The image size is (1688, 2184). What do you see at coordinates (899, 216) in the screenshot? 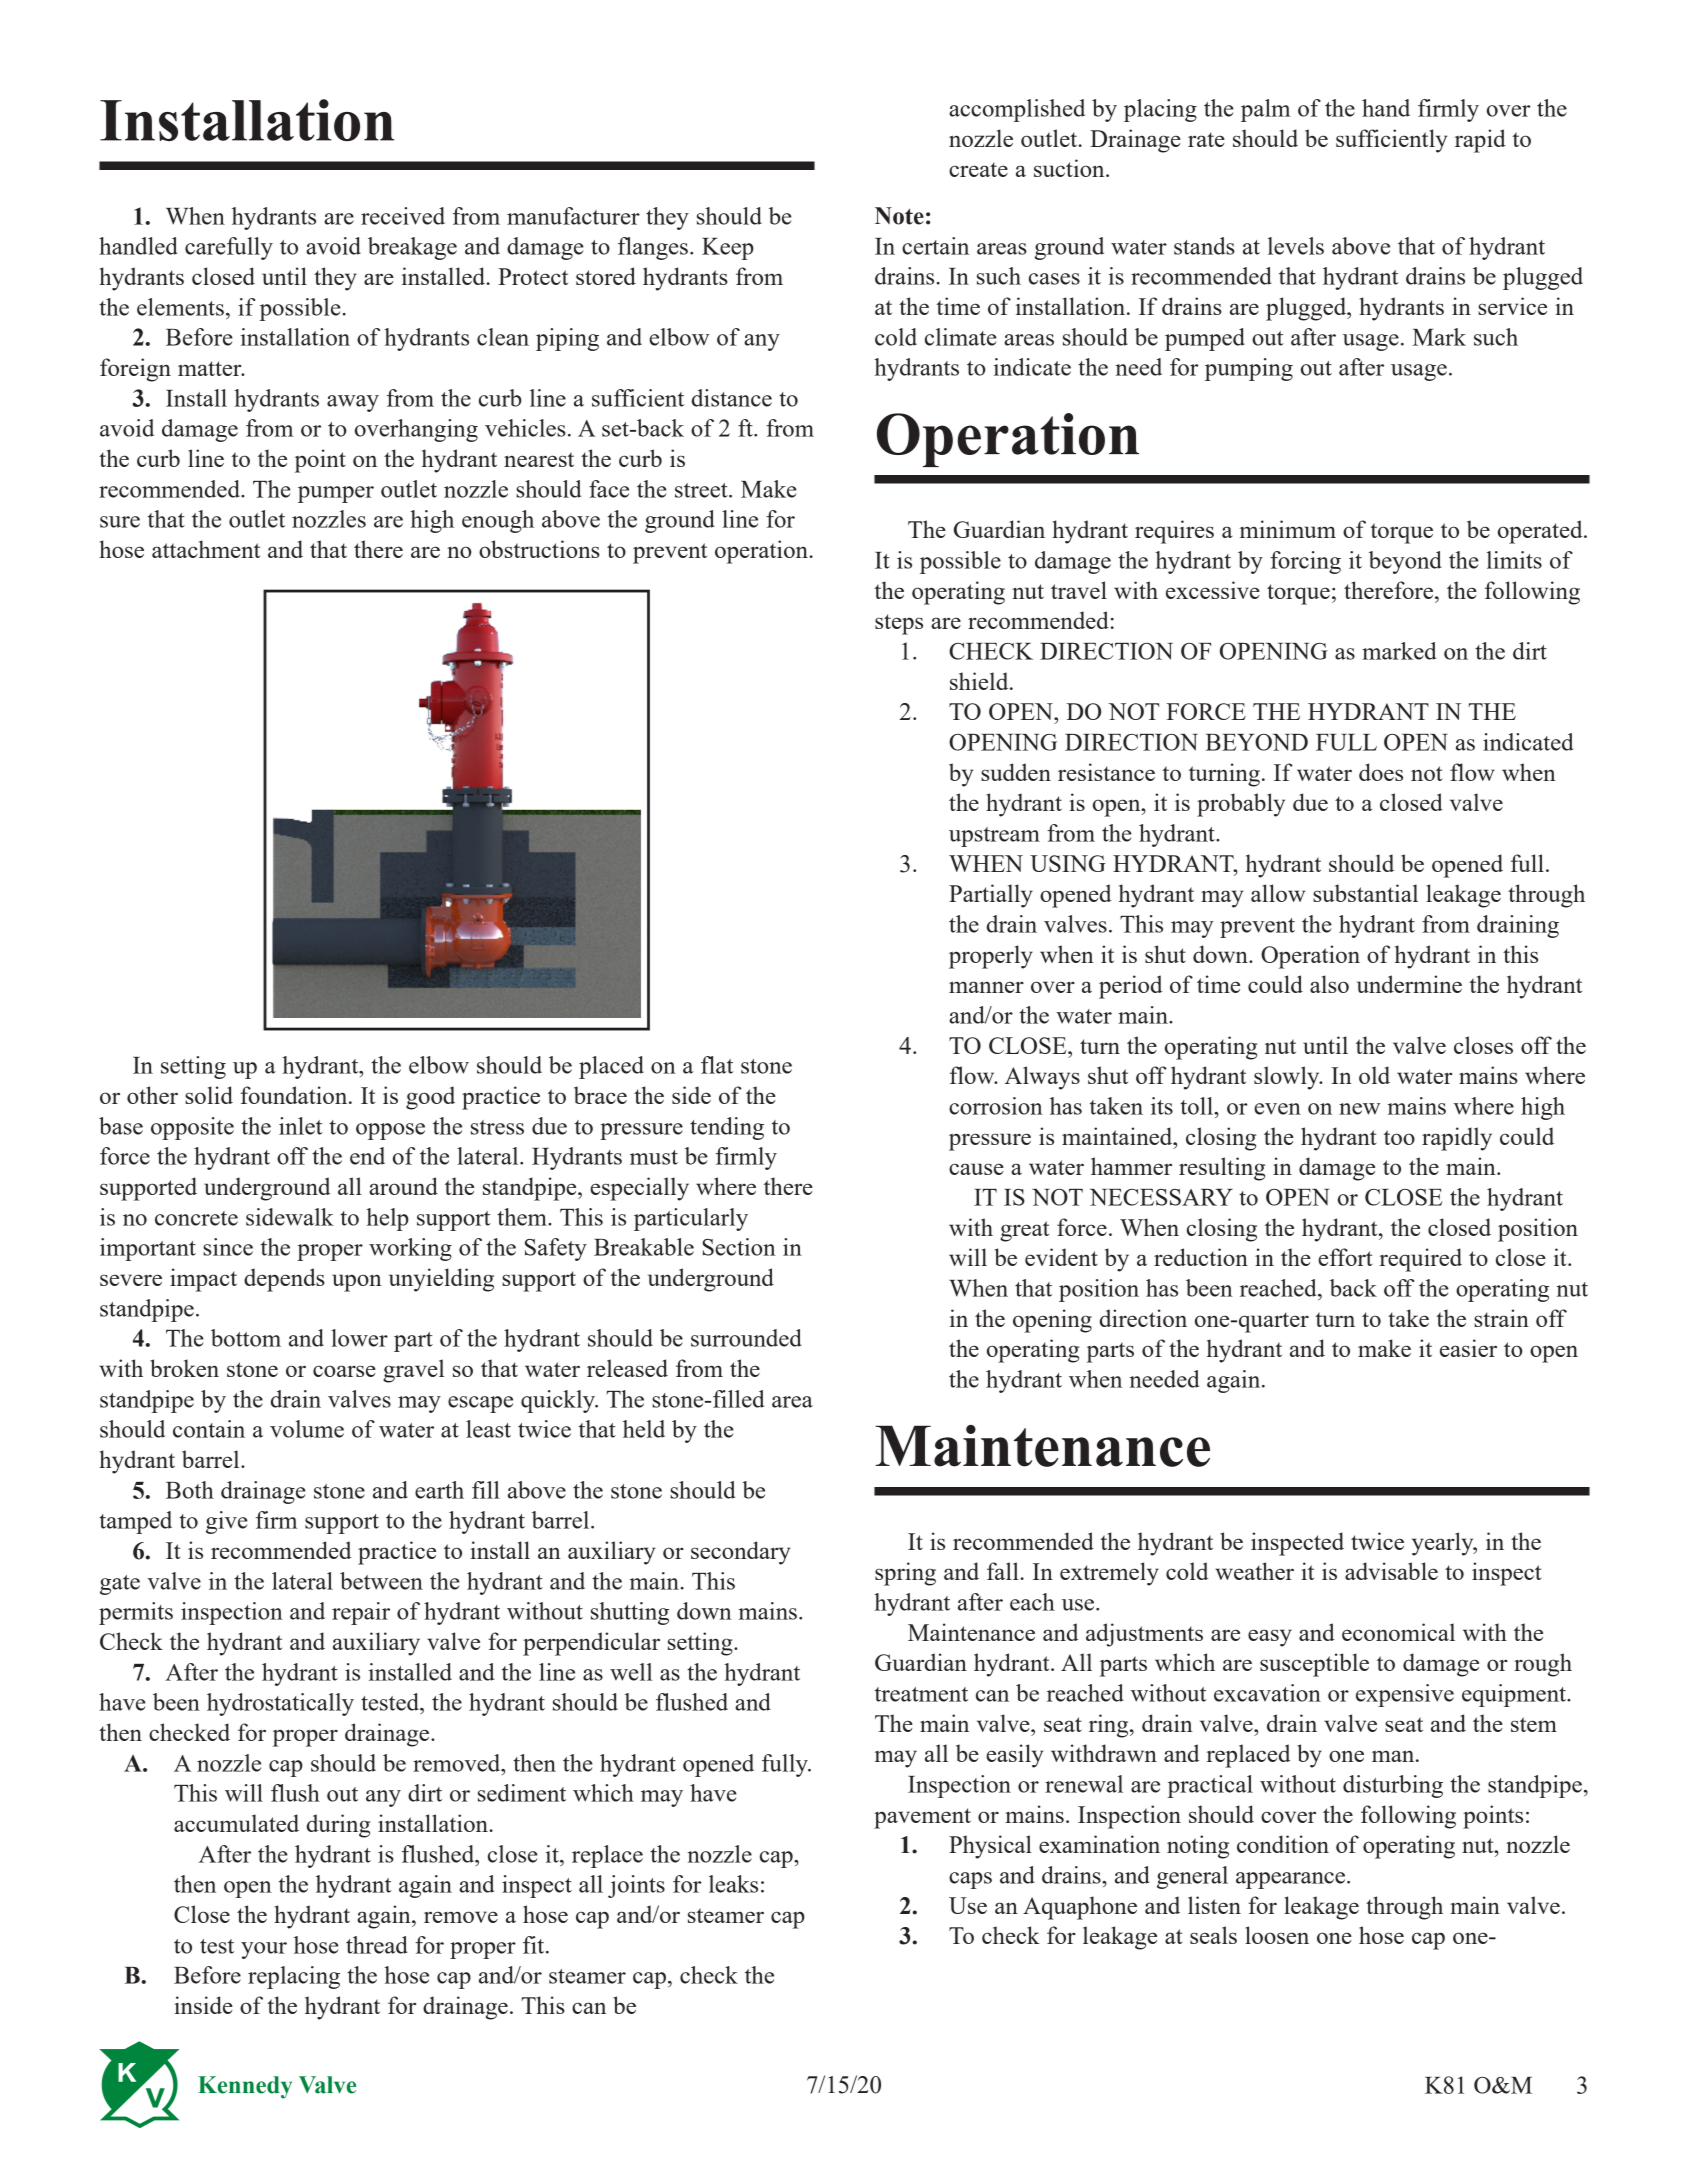
I see `Note` at bounding box center [899, 216].
